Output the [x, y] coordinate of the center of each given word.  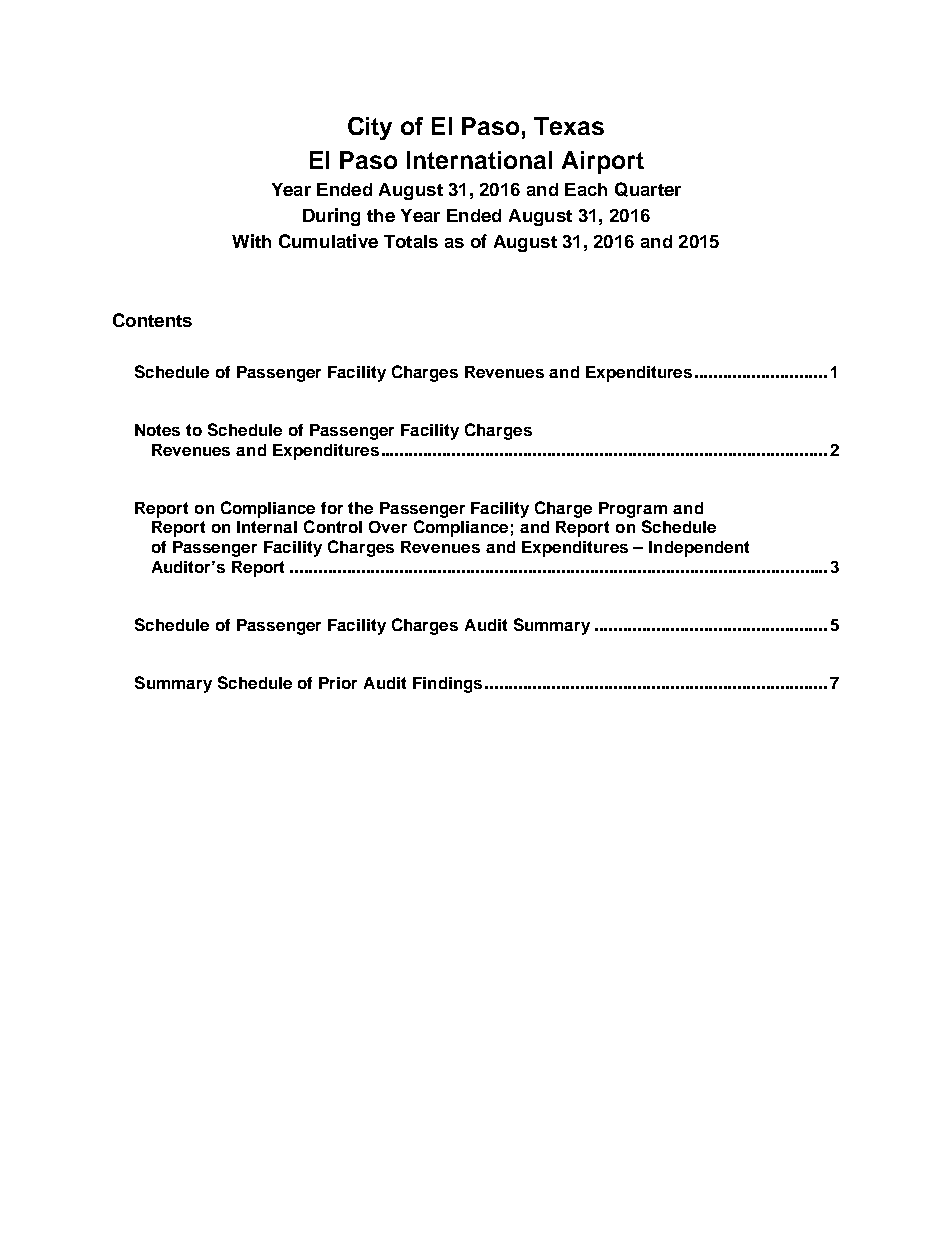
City [370, 128]
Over [388, 527]
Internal [267, 527]
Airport [603, 162]
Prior [338, 683]
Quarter [648, 189]
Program [633, 510]
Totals [411, 241]
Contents [152, 320]
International [479, 160]
